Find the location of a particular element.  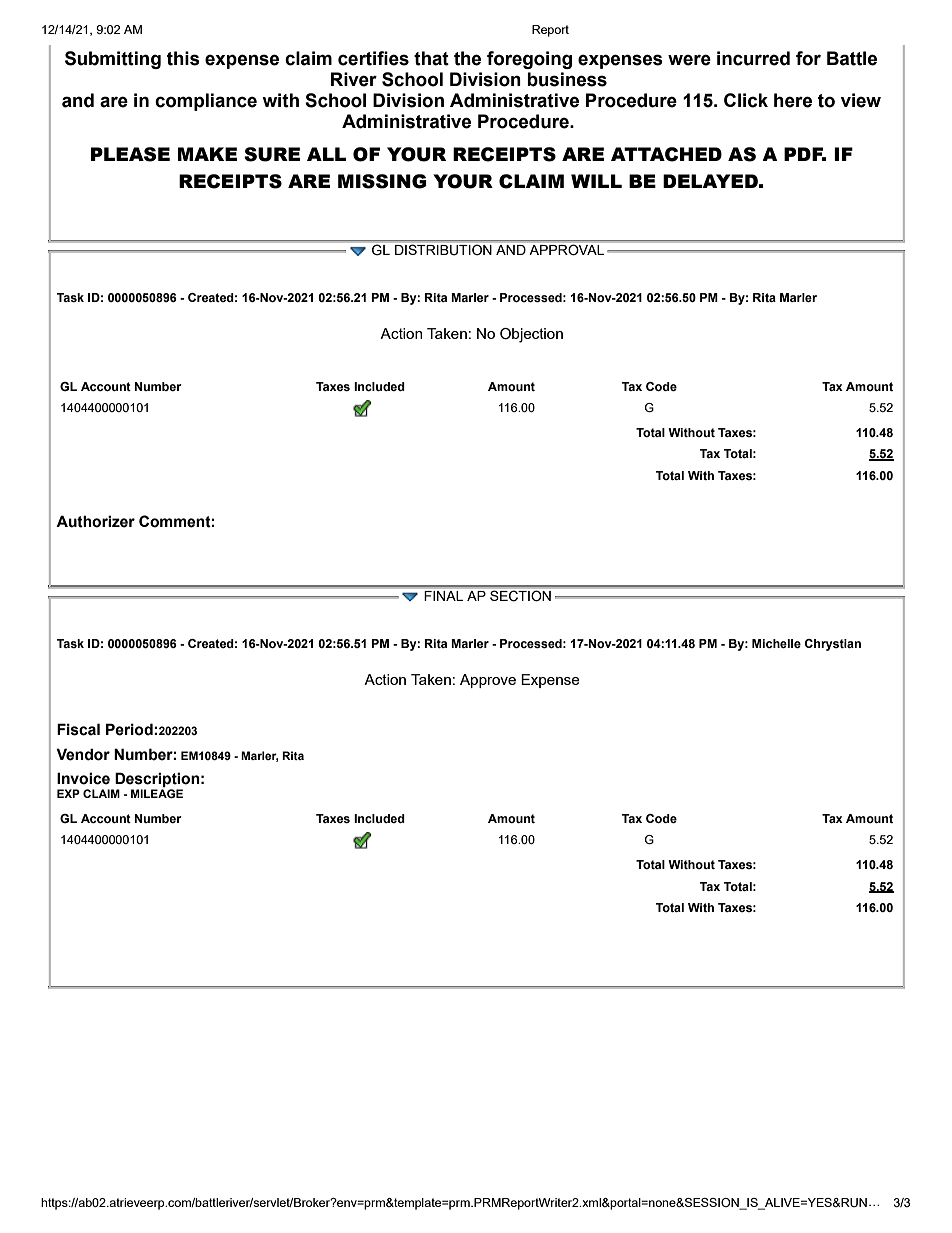

MILEAGE is located at coordinates (157, 793).
